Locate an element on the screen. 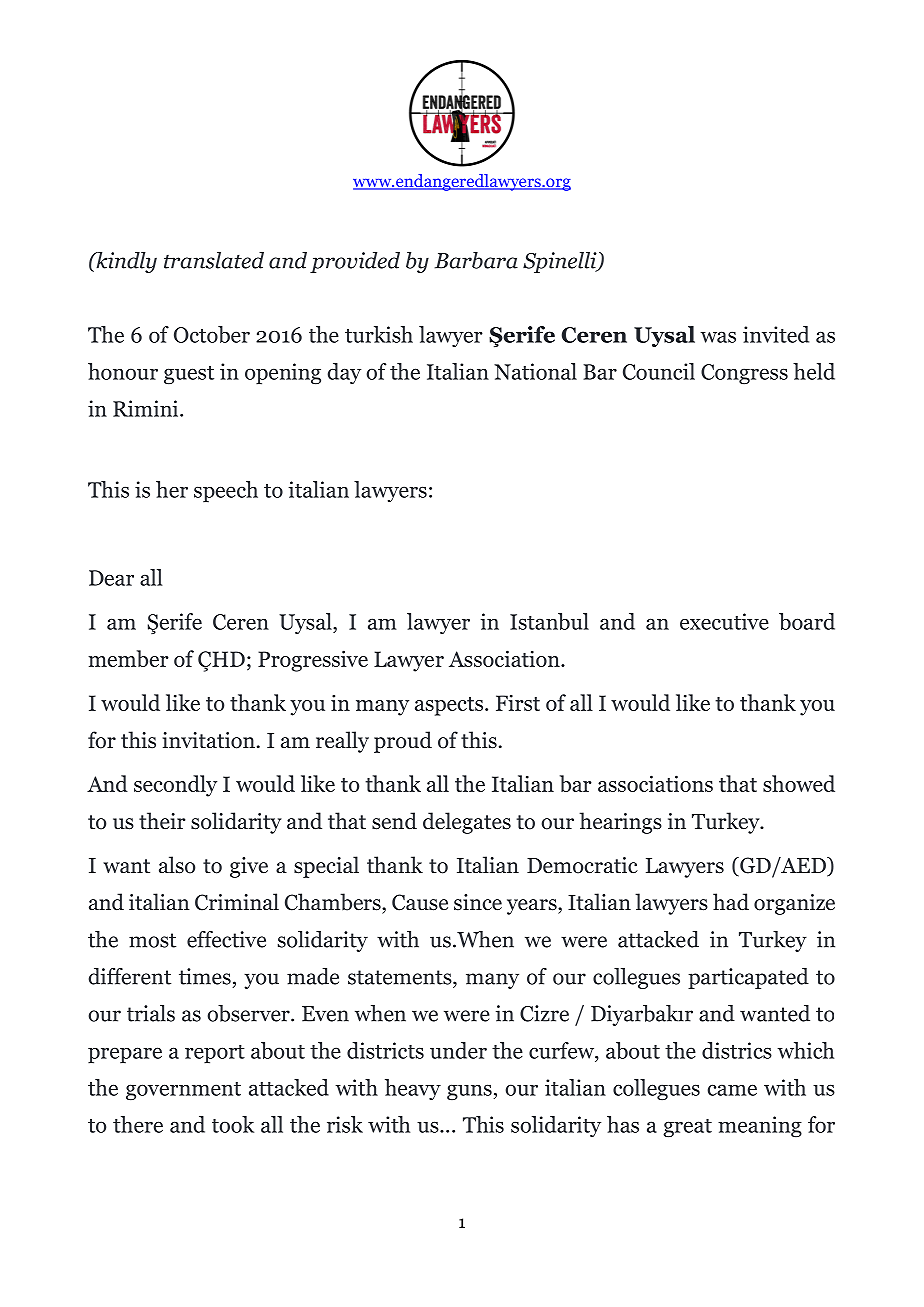 This screenshot has width=924, height=1307. government is located at coordinates (183, 1091).
